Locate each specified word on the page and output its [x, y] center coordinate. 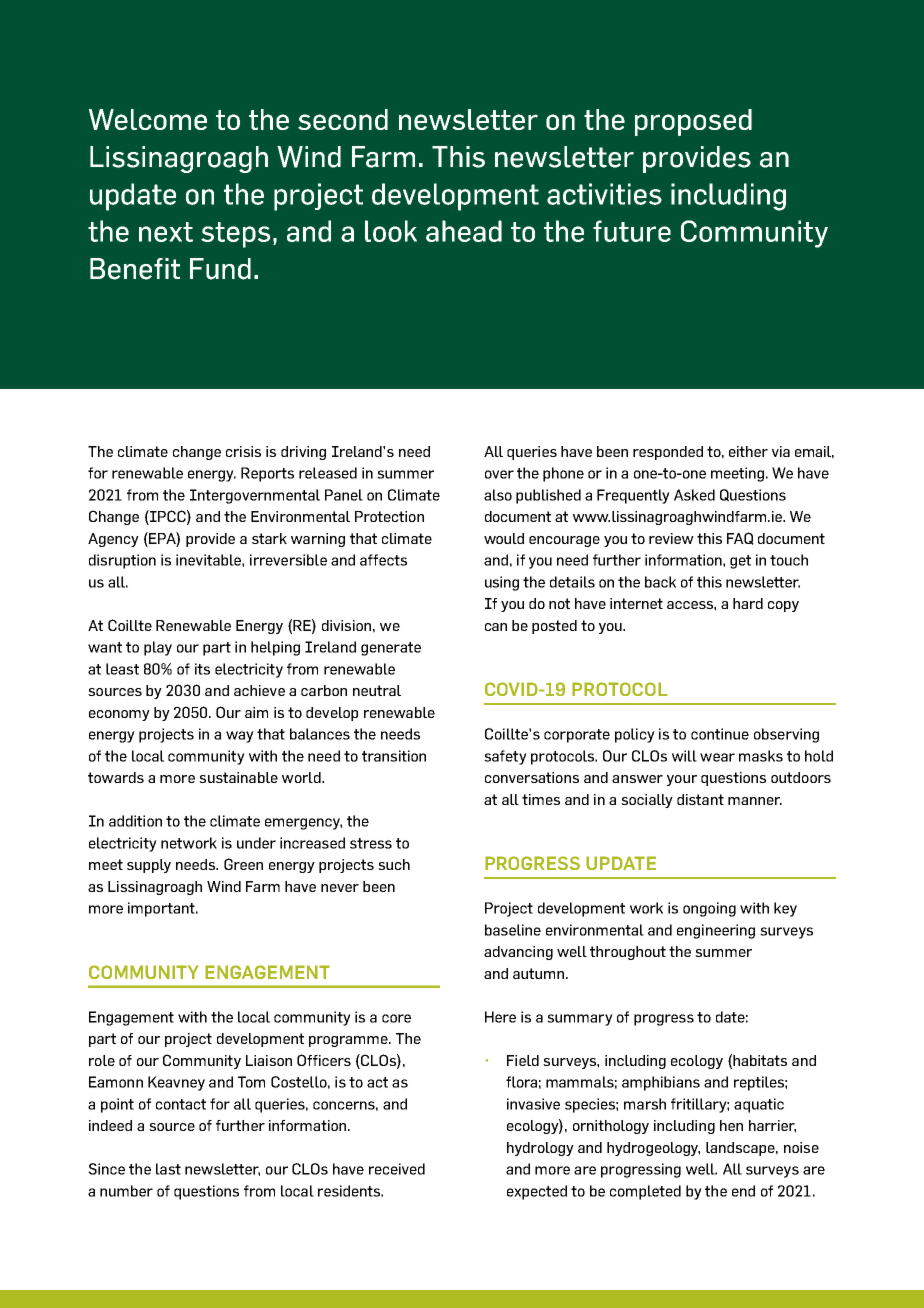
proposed [693, 122]
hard [748, 603]
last [168, 1169]
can [496, 627]
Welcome [148, 119]
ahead [464, 231]
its [202, 669]
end [743, 1191]
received [397, 1169]
